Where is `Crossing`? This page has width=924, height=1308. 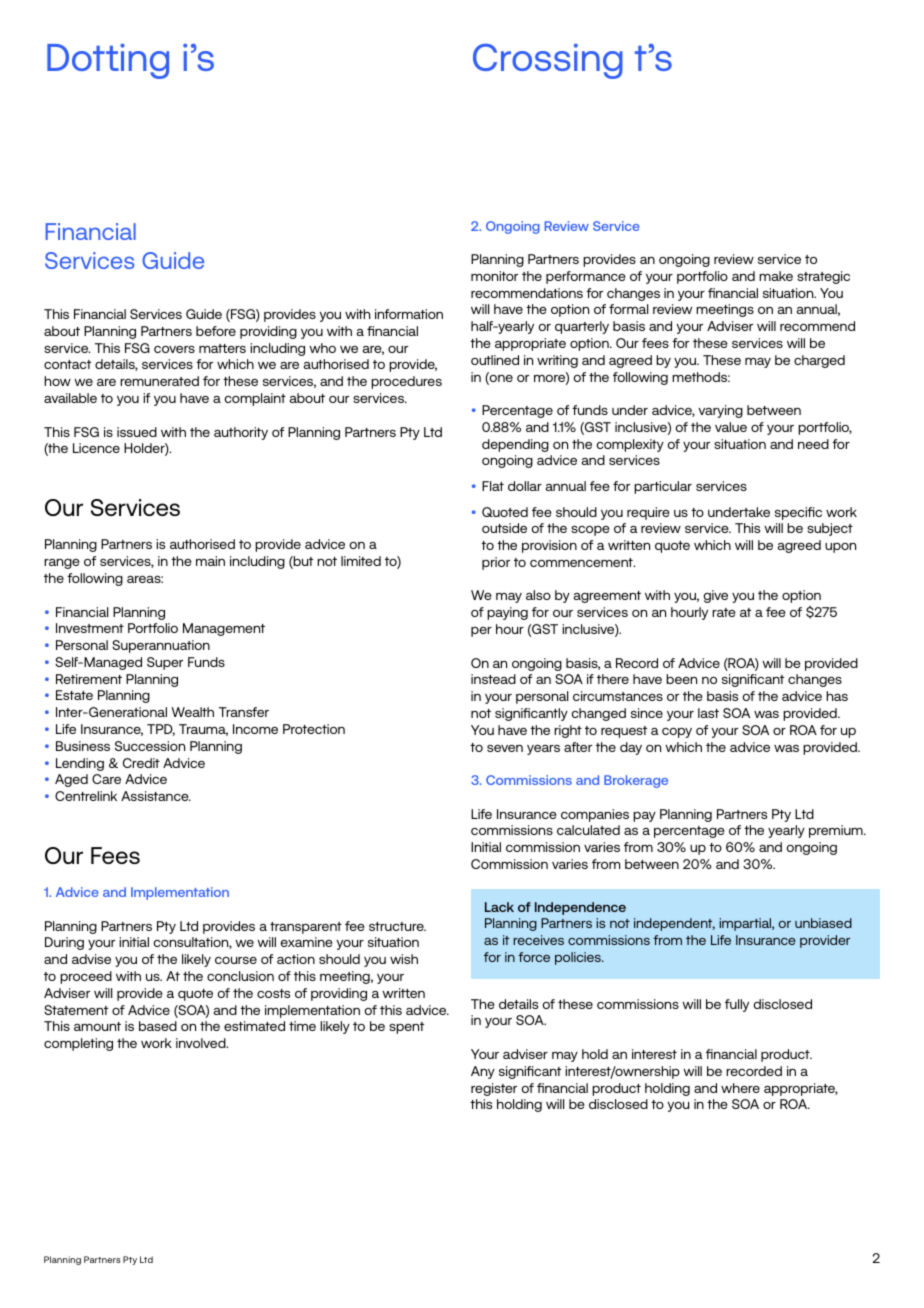
Crossing is located at coordinates (548, 61).
